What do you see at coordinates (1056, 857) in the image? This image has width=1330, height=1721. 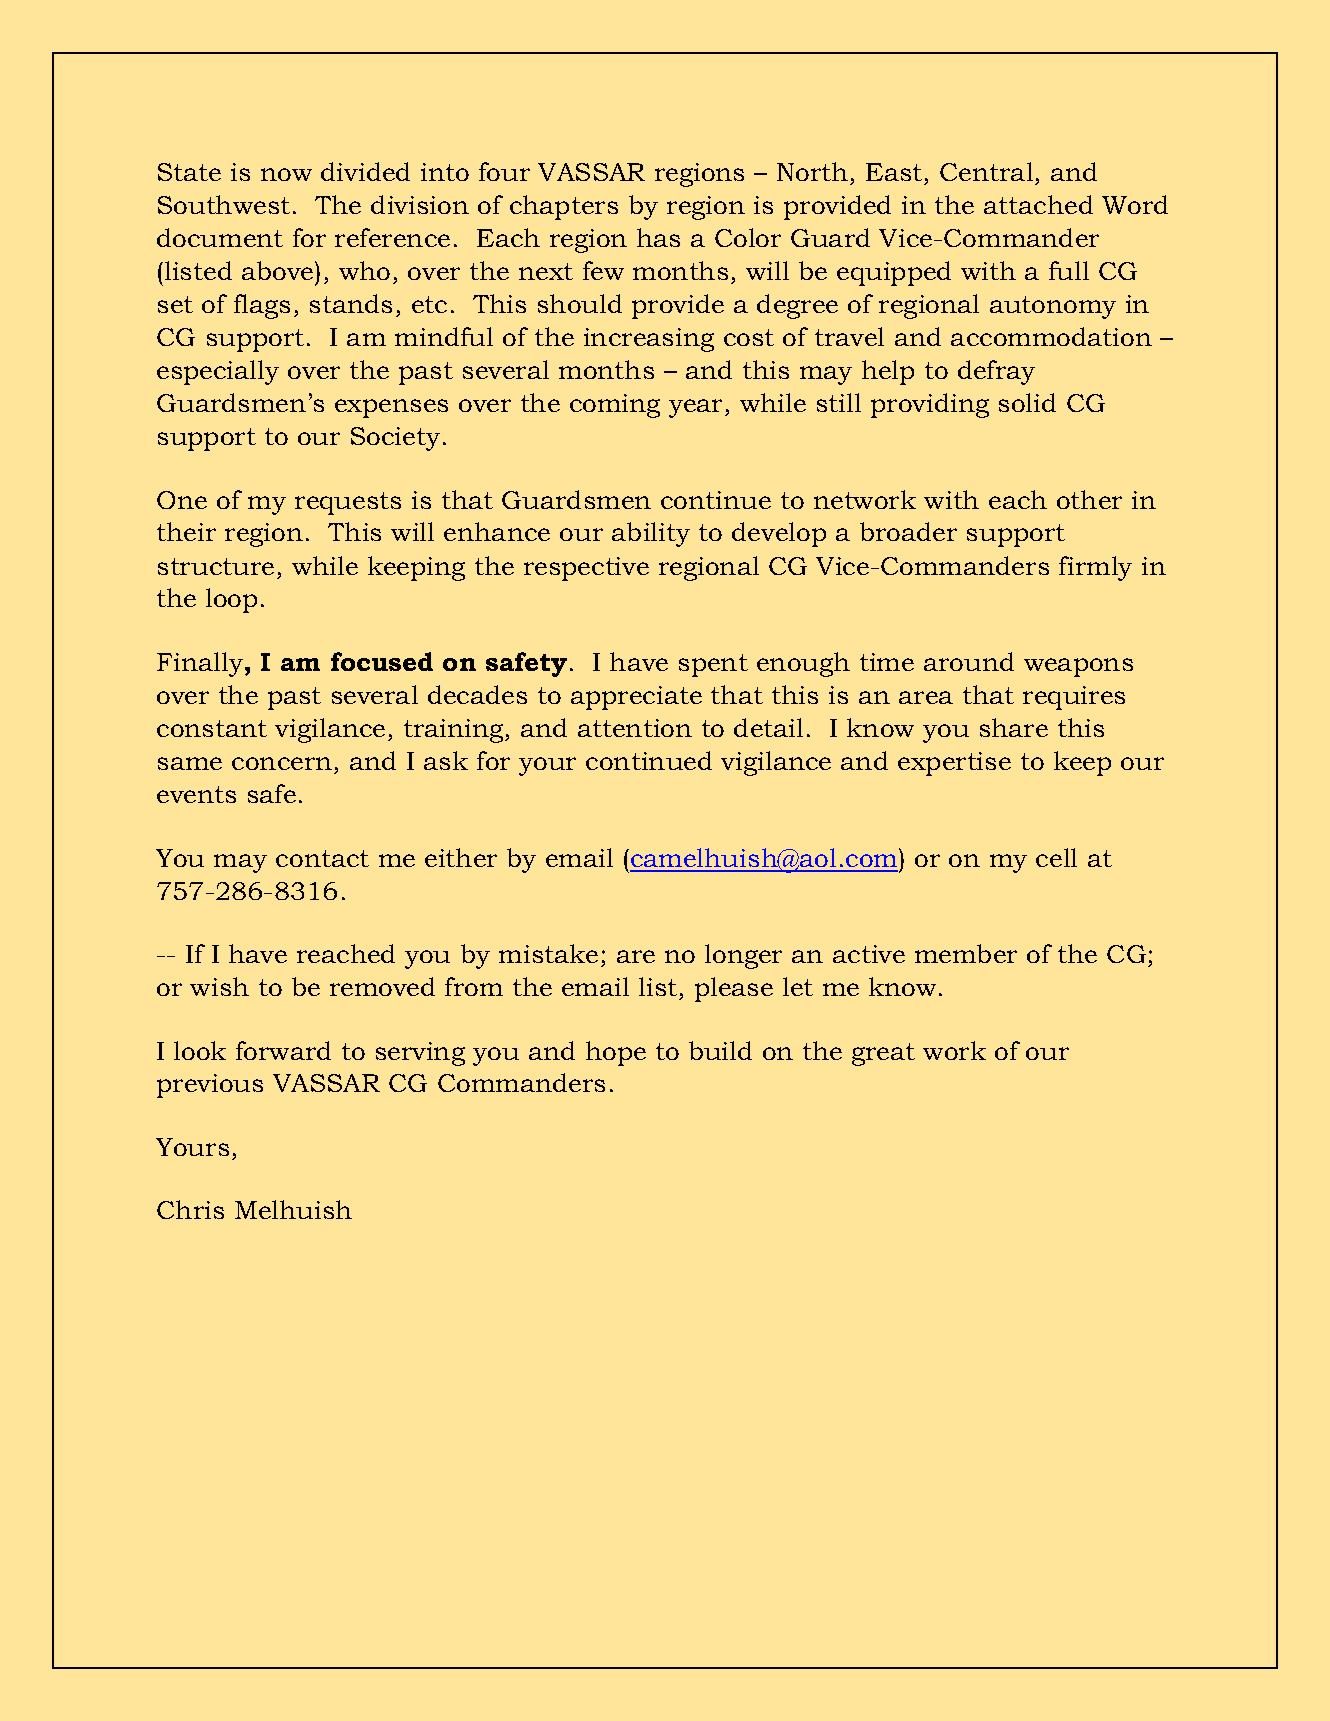 I see `cell` at bounding box center [1056, 857].
